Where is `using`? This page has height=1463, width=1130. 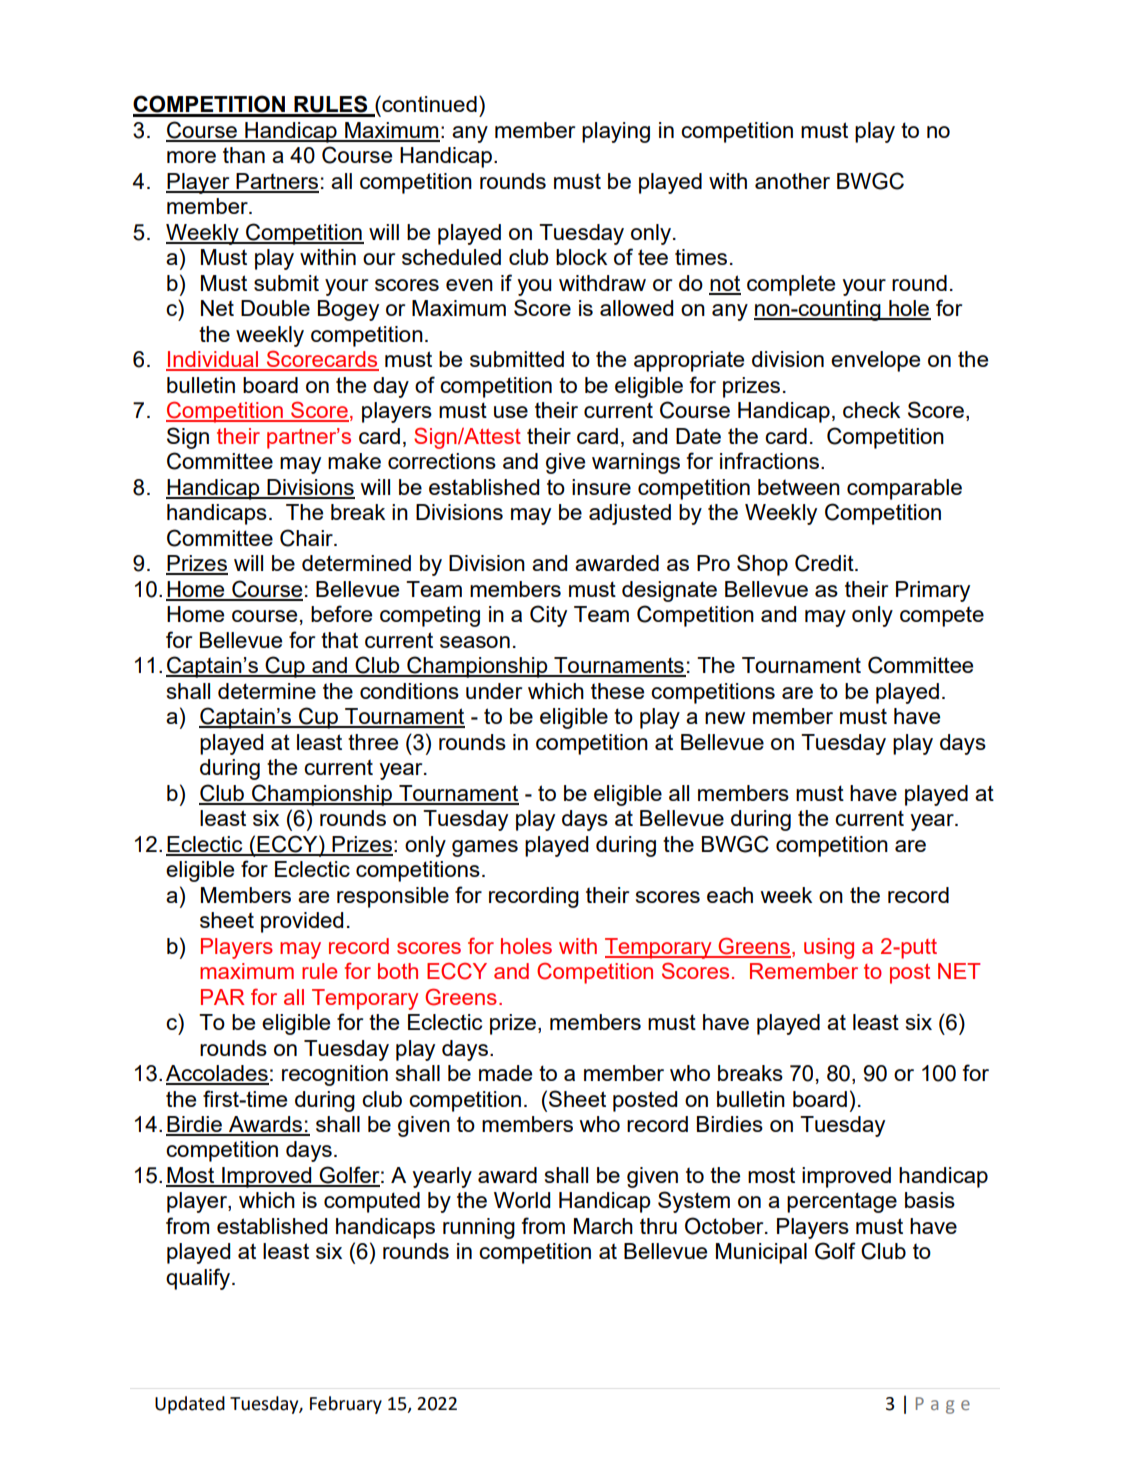
using is located at coordinates (829, 948).
